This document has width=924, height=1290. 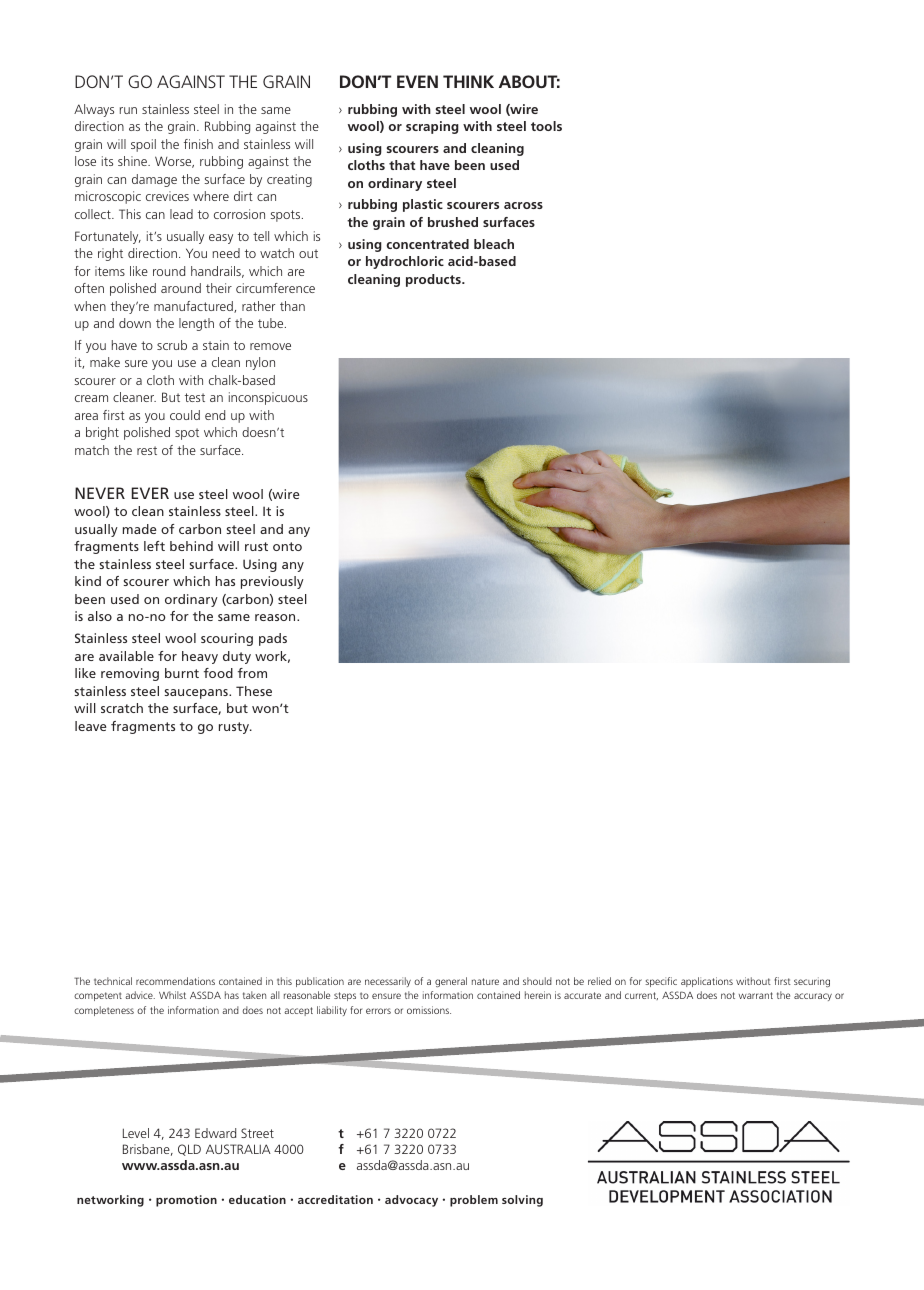 I want to click on recommendations, so click(x=175, y=981).
